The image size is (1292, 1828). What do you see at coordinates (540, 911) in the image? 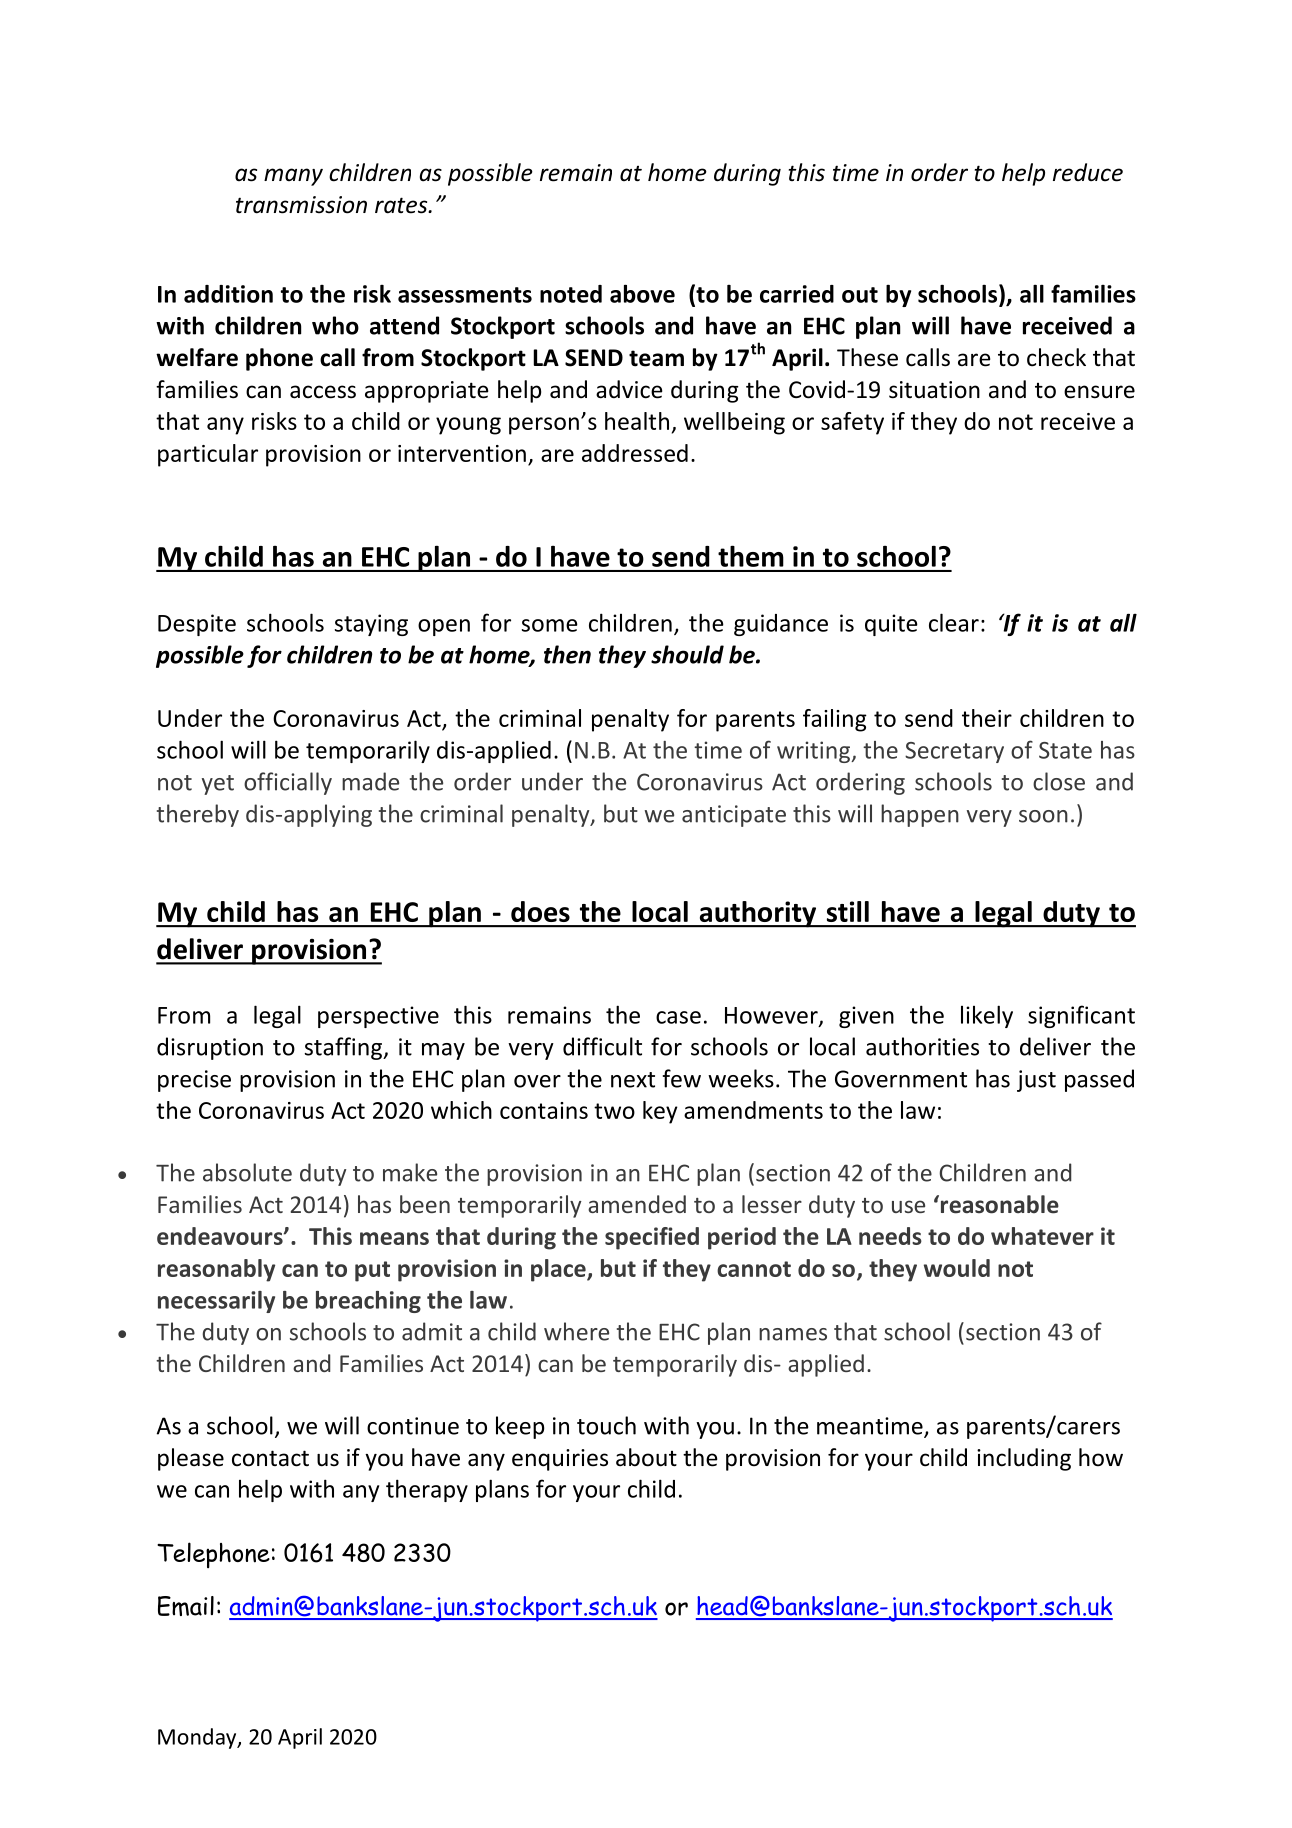
I see `does` at bounding box center [540, 911].
